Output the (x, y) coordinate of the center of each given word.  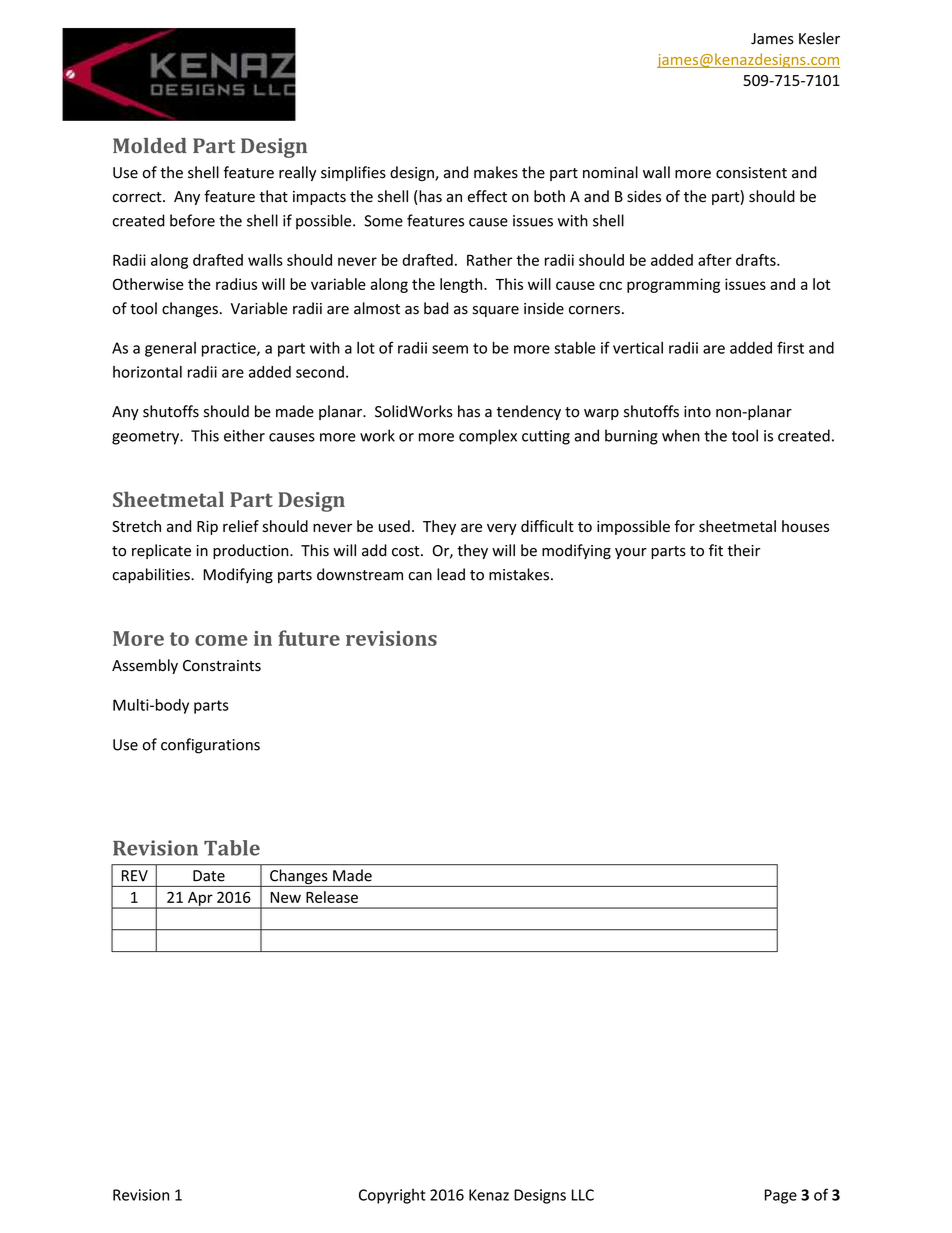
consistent (751, 173)
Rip (207, 528)
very (502, 529)
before (192, 220)
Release (332, 897)
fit (716, 550)
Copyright (392, 1196)
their (743, 550)
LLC (583, 1195)
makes (496, 172)
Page (781, 1196)
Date (209, 876)
